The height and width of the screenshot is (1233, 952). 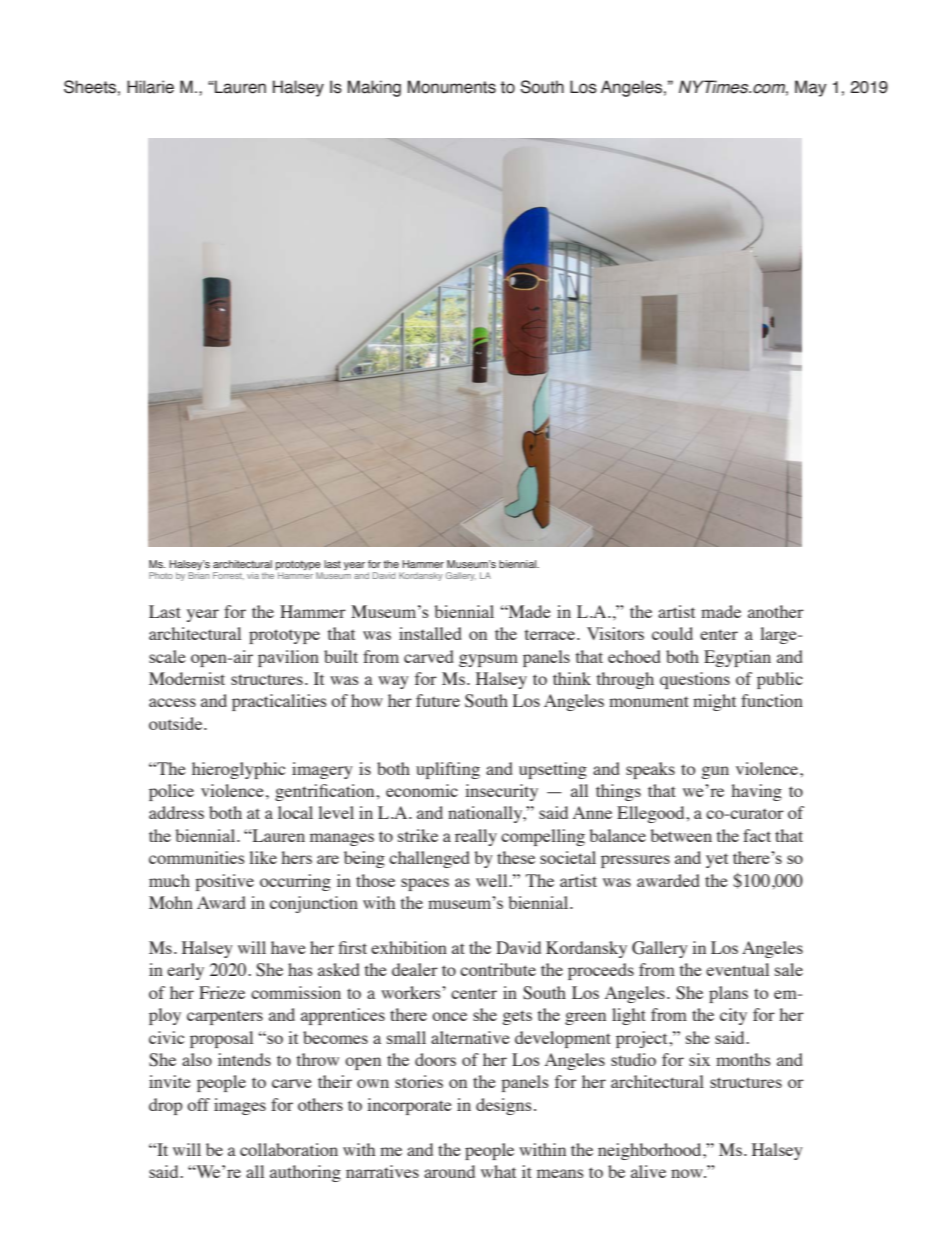 What do you see at coordinates (374, 88) in the screenshot?
I see `Making` at bounding box center [374, 88].
